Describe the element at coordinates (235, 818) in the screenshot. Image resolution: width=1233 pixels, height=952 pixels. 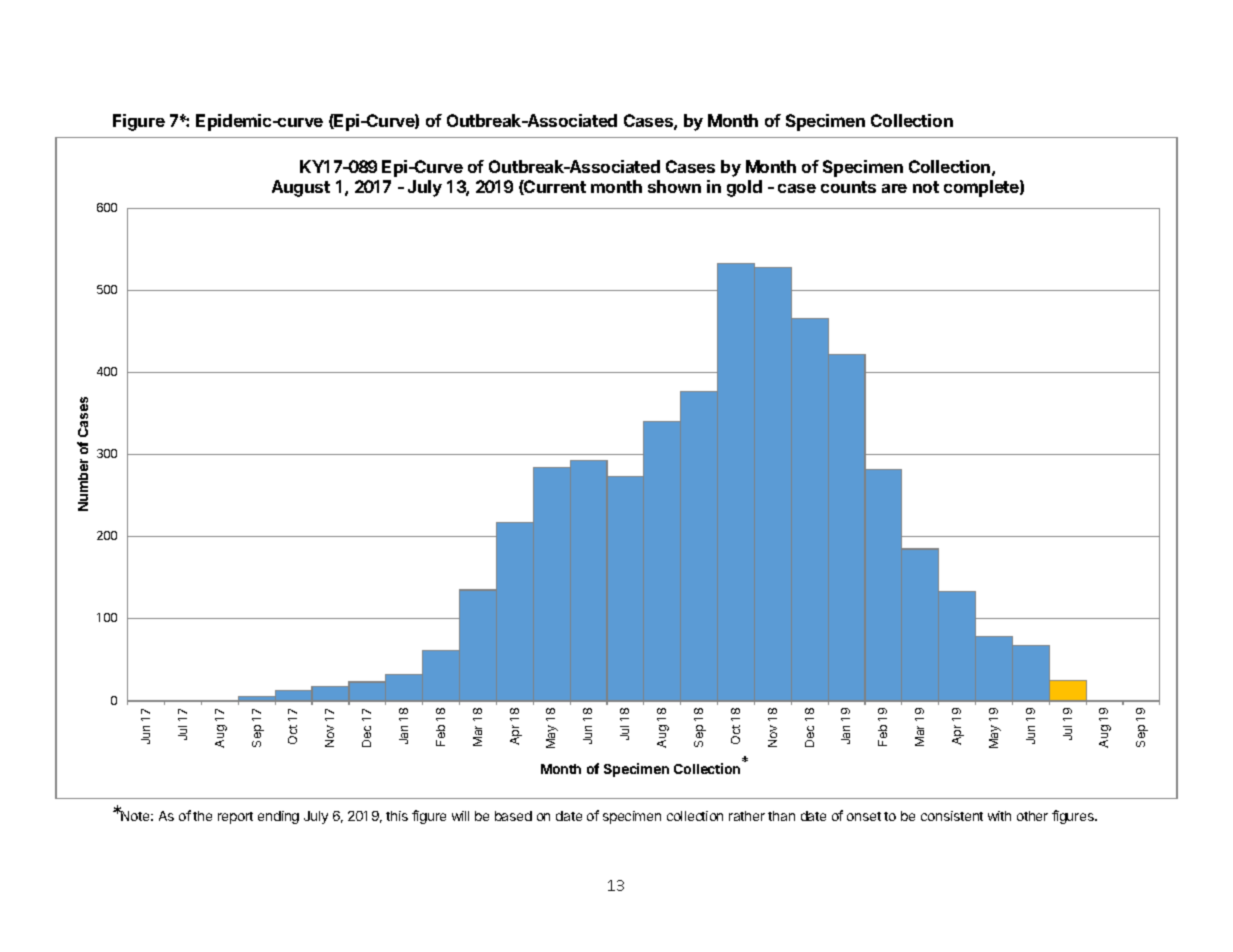
I see `report` at that location.
